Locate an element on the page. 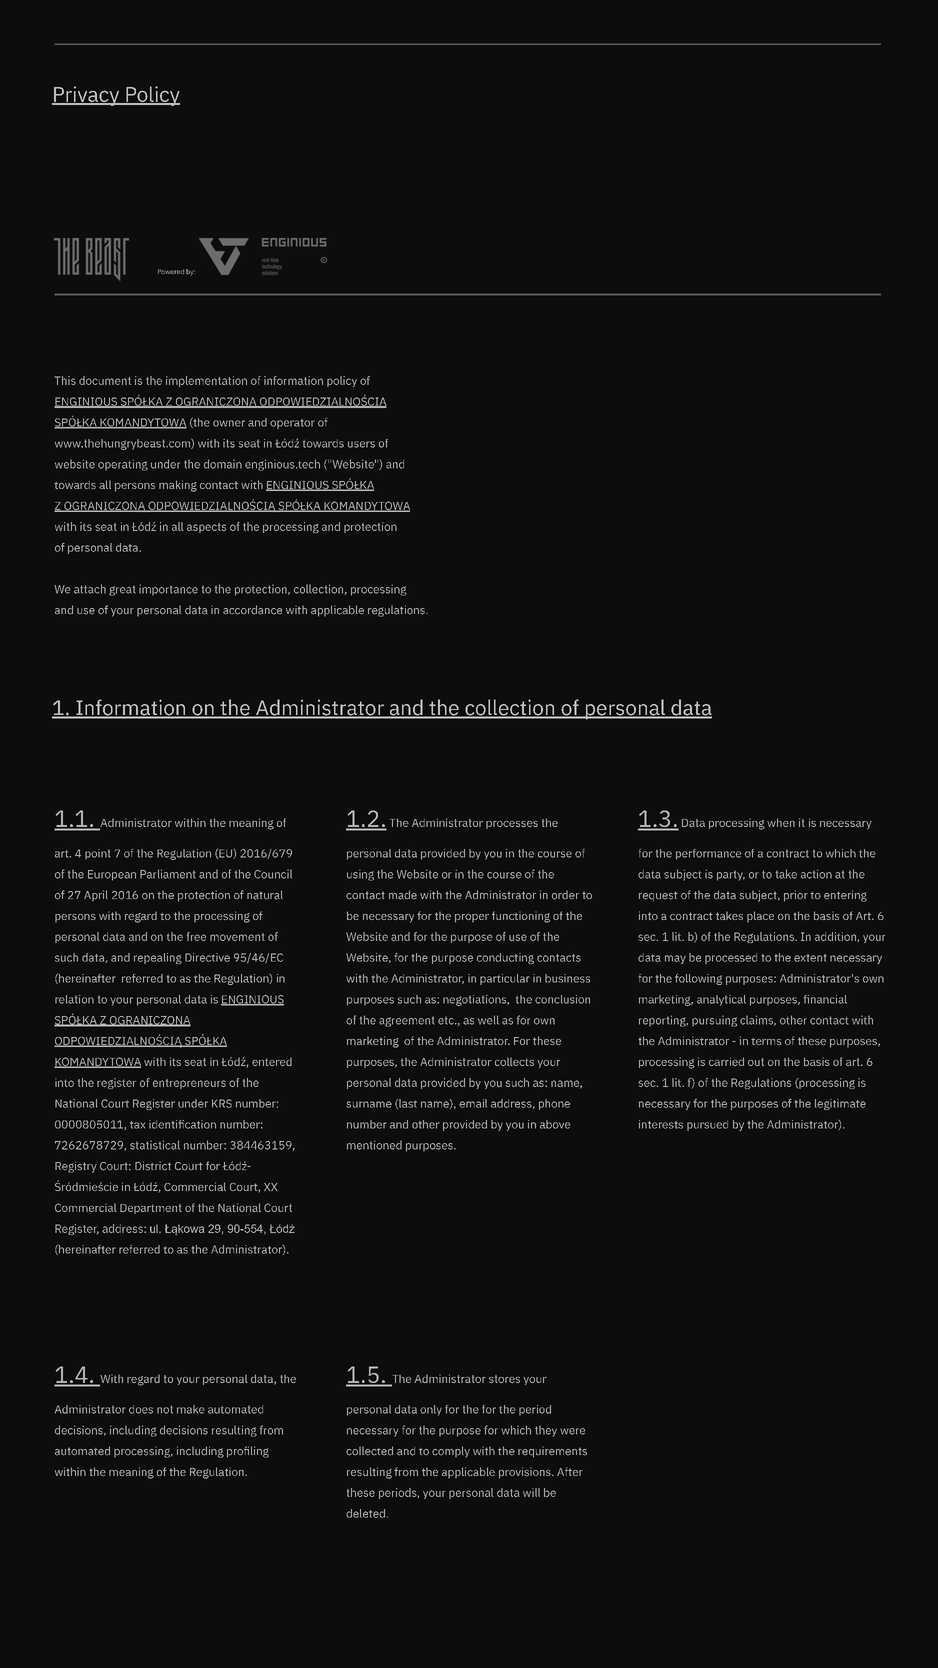 This page has width=938, height=1668. performance is located at coordinates (708, 854).
